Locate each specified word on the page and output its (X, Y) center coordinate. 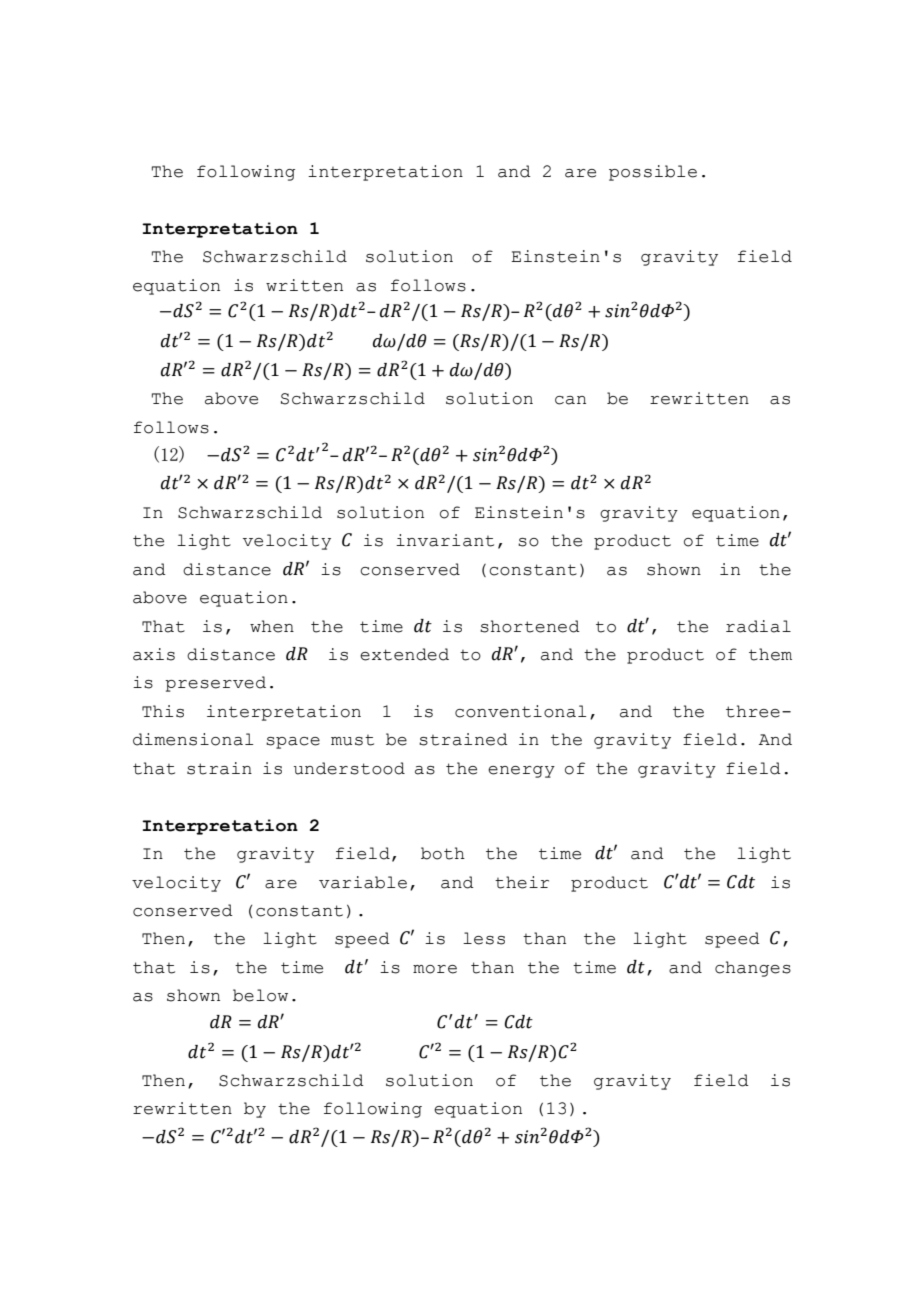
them (770, 654)
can (570, 400)
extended (404, 654)
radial (758, 626)
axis (154, 654)
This (163, 711)
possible (653, 173)
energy (521, 772)
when (272, 626)
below (260, 995)
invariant (445, 540)
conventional (520, 711)
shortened (530, 626)
